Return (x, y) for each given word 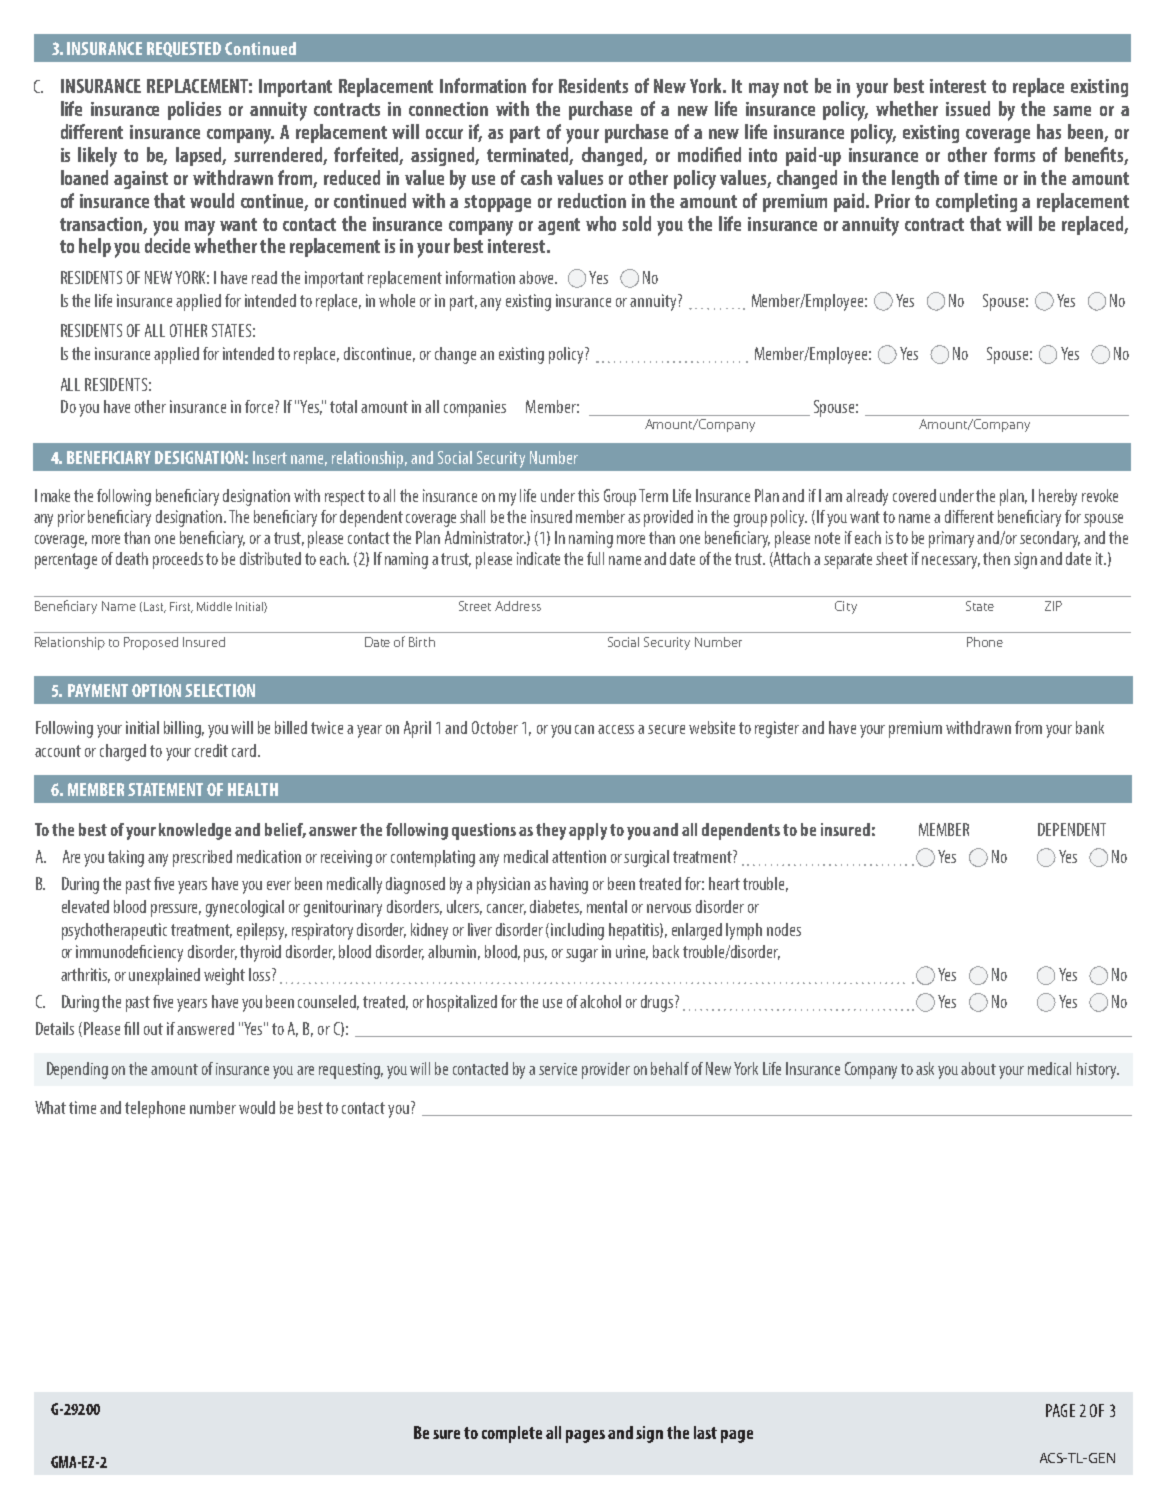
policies (194, 110)
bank (1090, 727)
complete (512, 1434)
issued (968, 108)
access (616, 729)
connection (448, 109)
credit (211, 750)
